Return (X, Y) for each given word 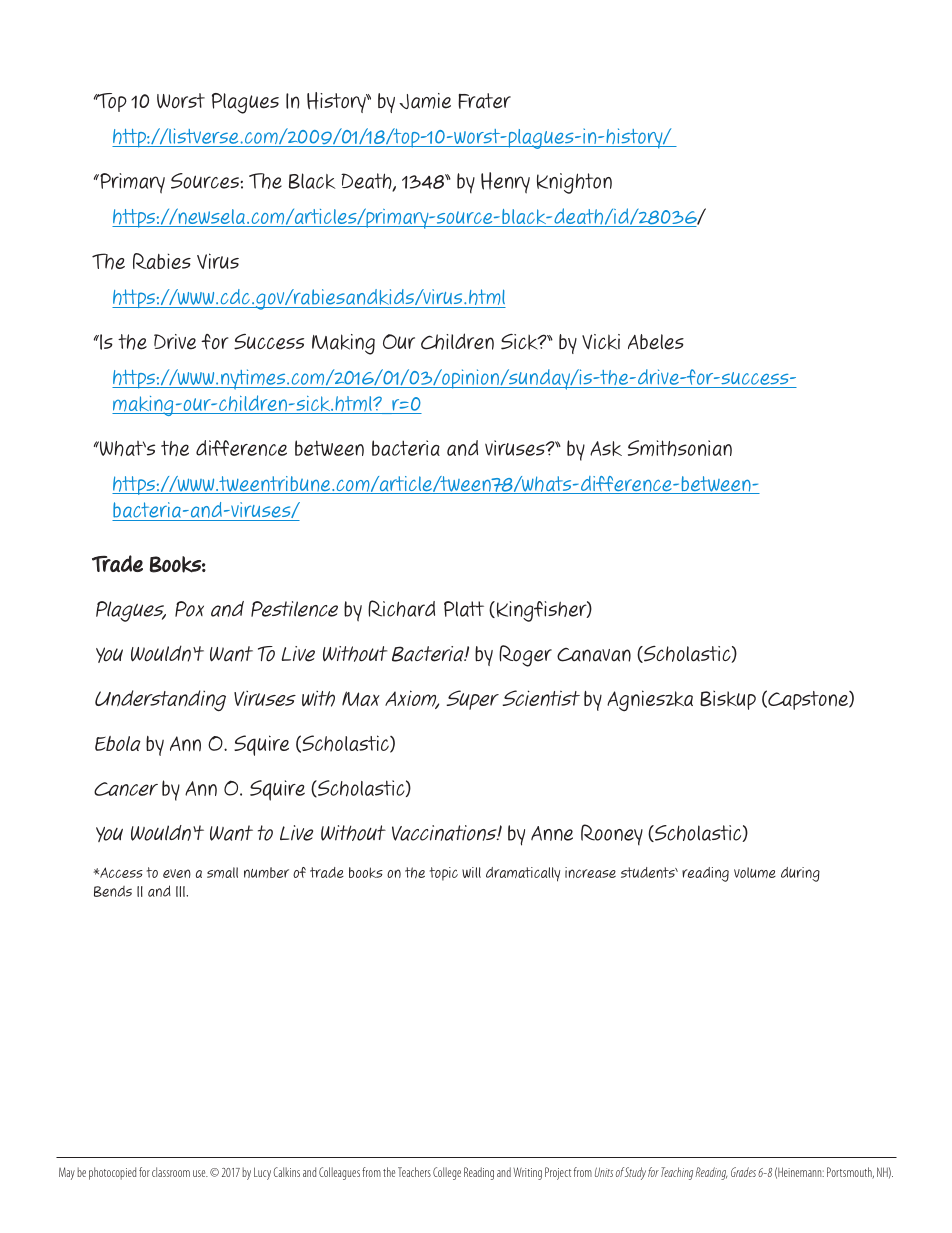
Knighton (574, 183)
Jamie (425, 101)
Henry (505, 183)
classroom (171, 1172)
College (447, 1173)
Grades (743, 1172)
